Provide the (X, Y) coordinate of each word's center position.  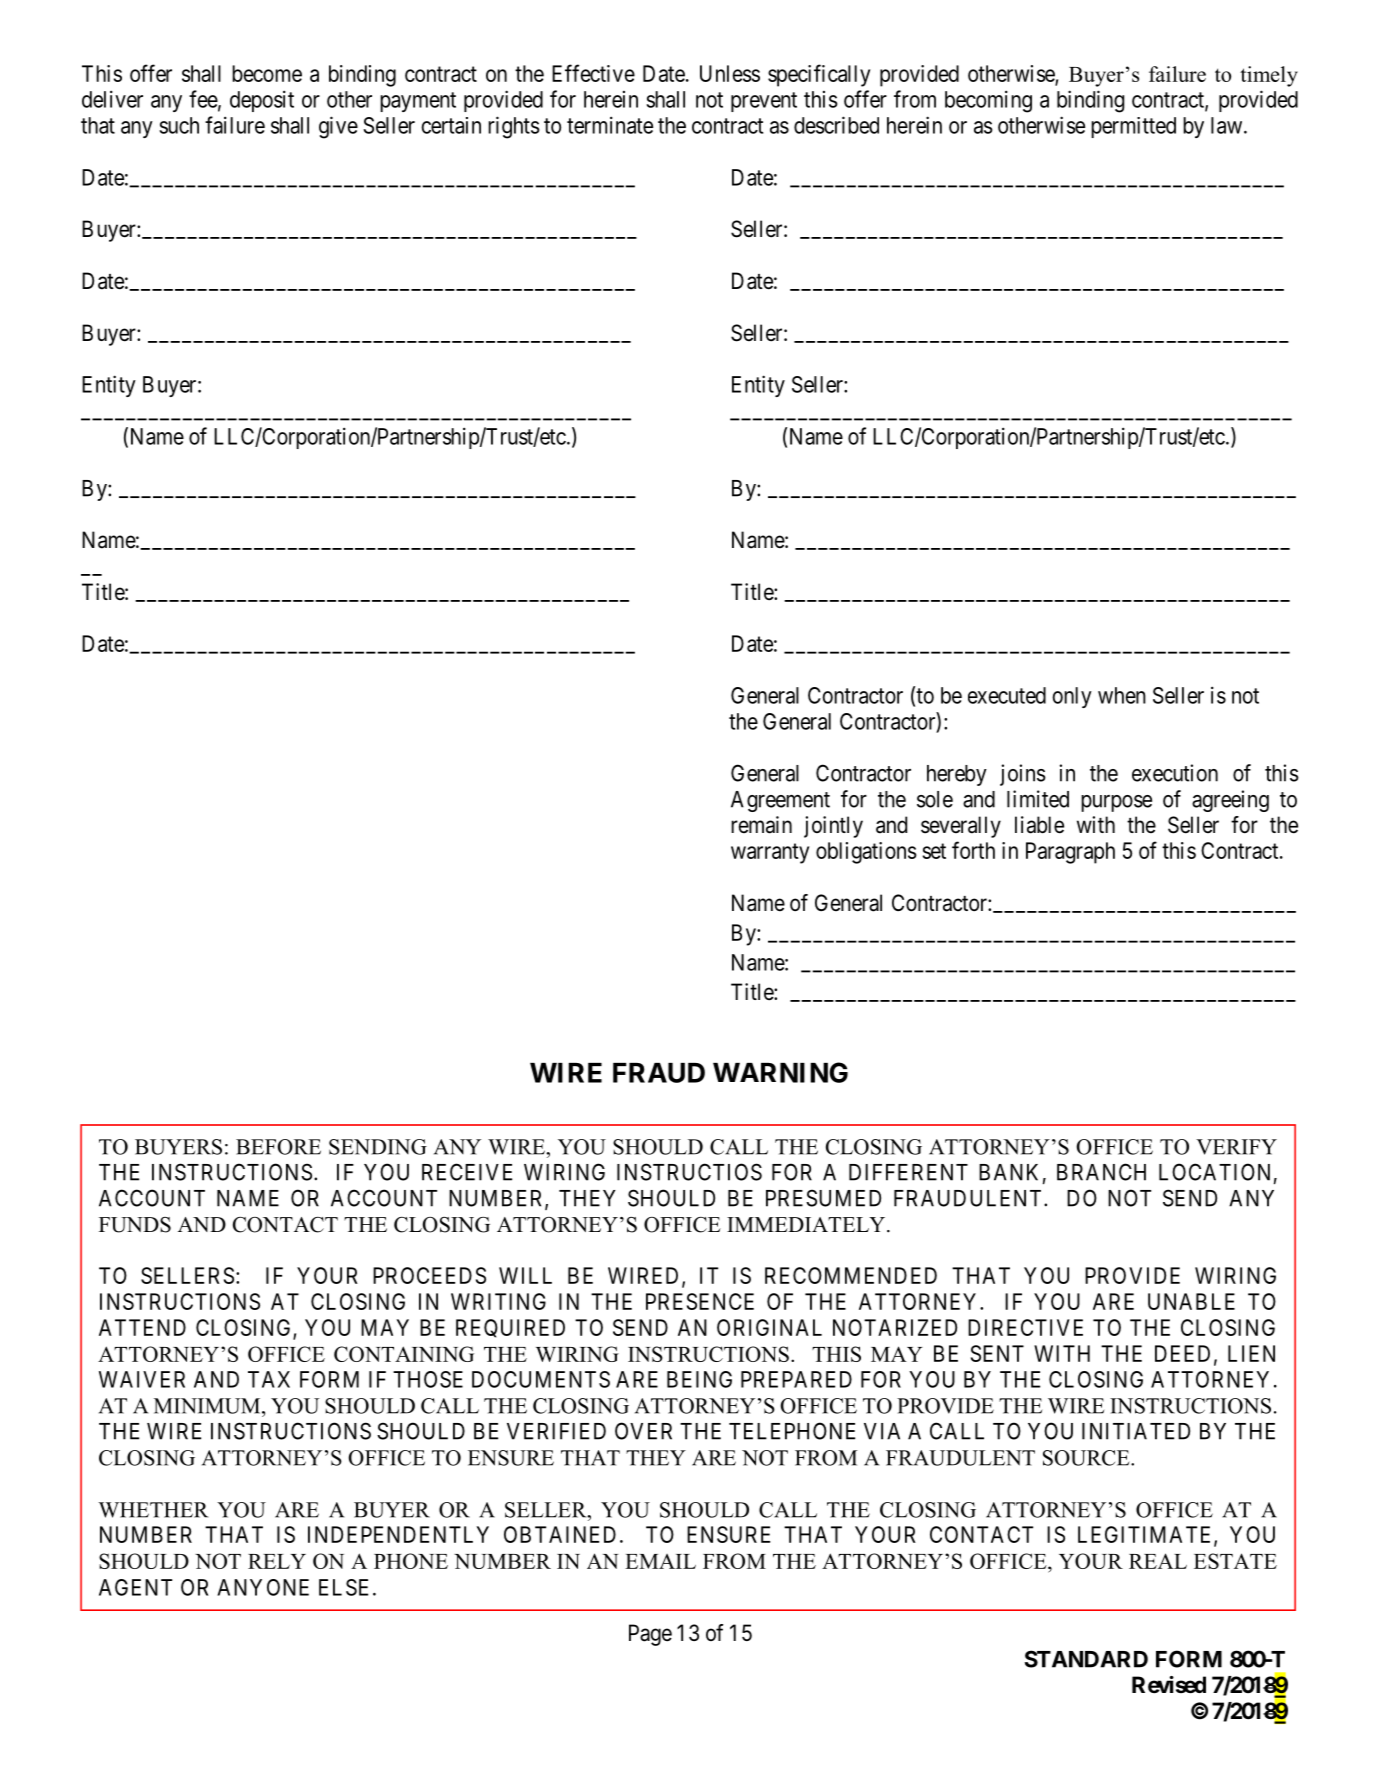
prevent (764, 102)
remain (761, 825)
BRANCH (1101, 1172)
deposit (262, 101)
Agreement (780, 801)
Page (650, 1635)
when (1122, 695)
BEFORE (278, 1147)
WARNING (780, 1072)
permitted (1133, 127)
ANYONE (263, 1587)
